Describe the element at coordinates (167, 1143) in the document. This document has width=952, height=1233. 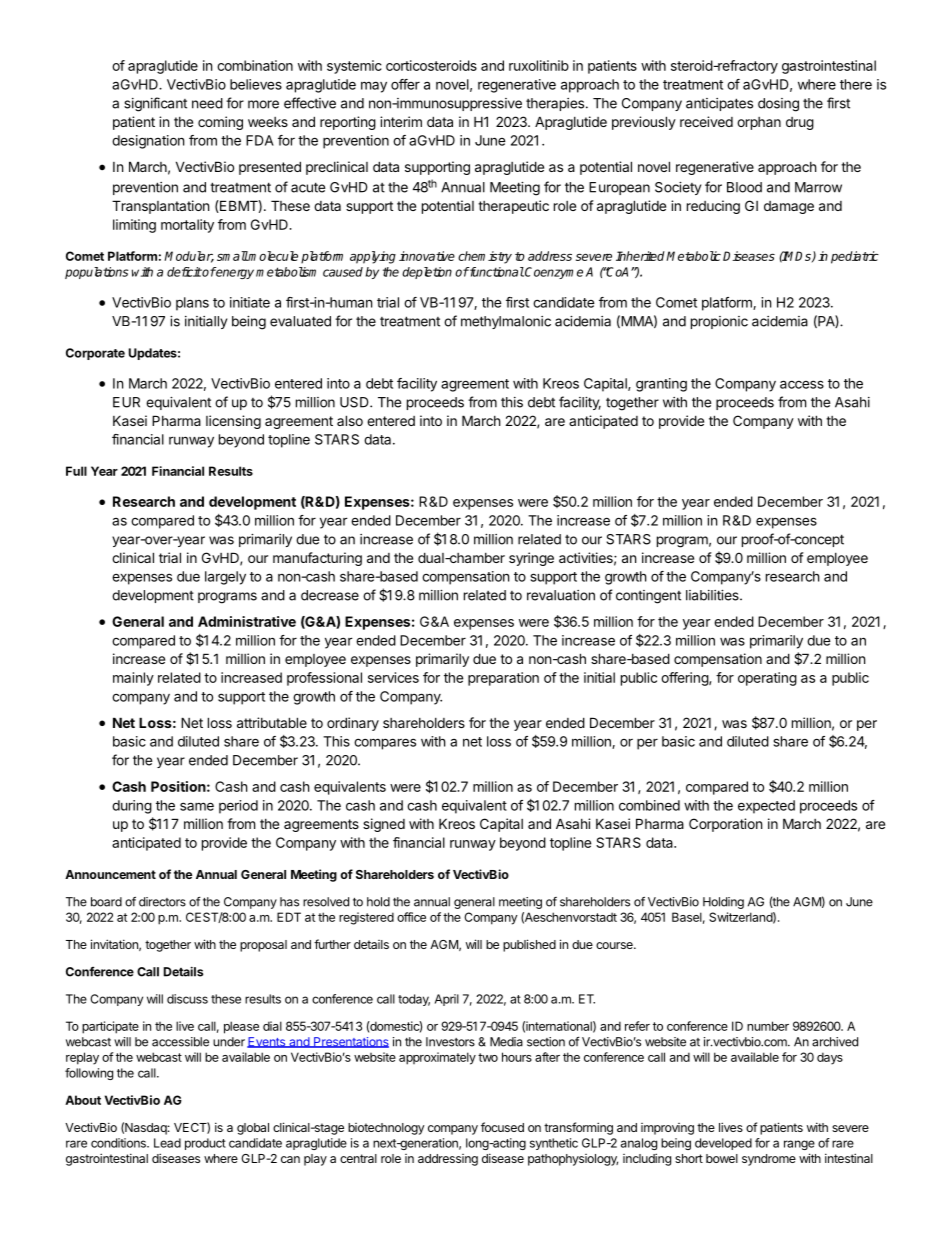
I see `Lead` at that location.
